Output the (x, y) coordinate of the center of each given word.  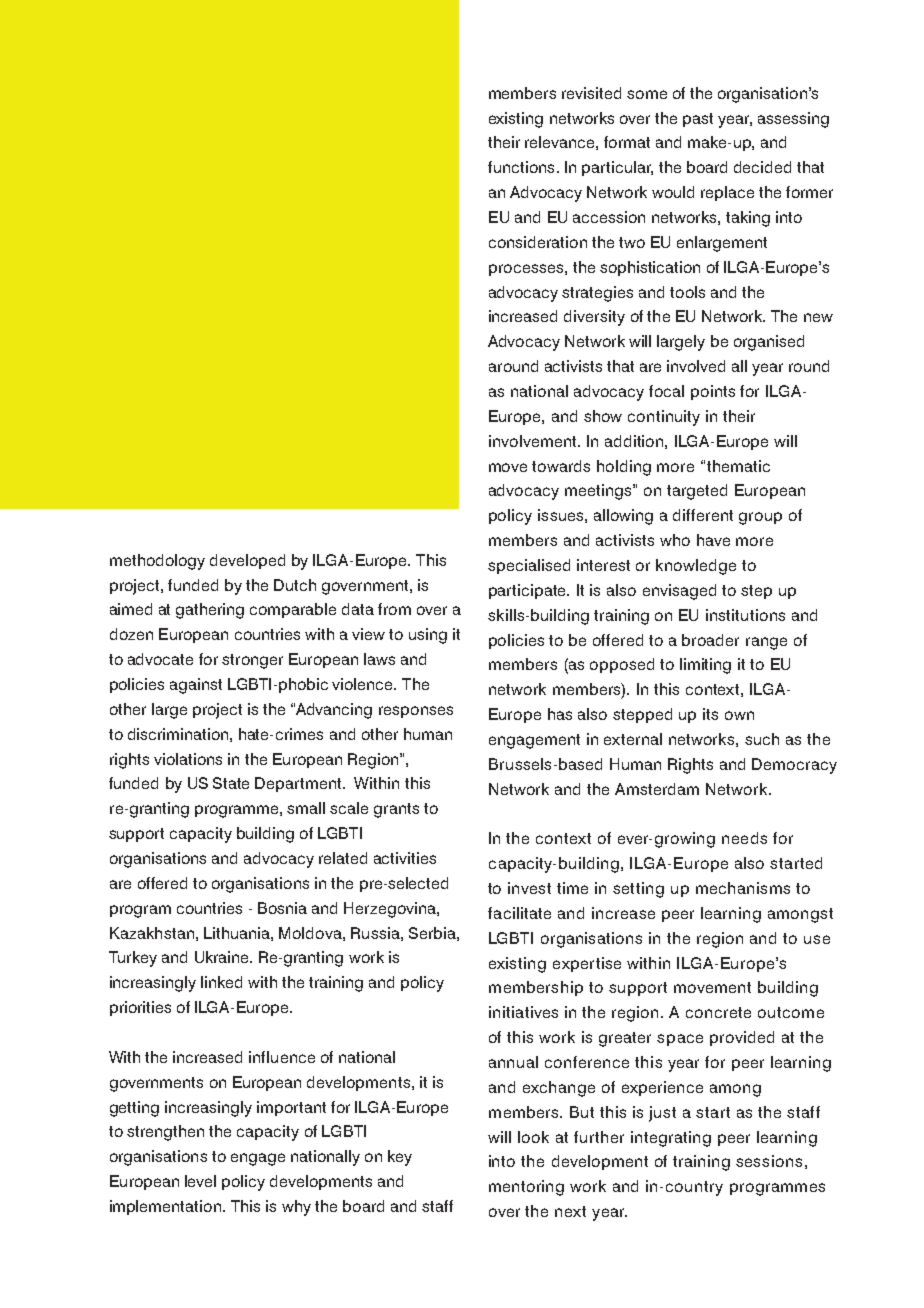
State (231, 783)
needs (744, 838)
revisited (591, 93)
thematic (738, 466)
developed (247, 561)
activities (405, 858)
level (200, 1181)
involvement (534, 441)
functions (521, 167)
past (698, 120)
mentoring (526, 1188)
